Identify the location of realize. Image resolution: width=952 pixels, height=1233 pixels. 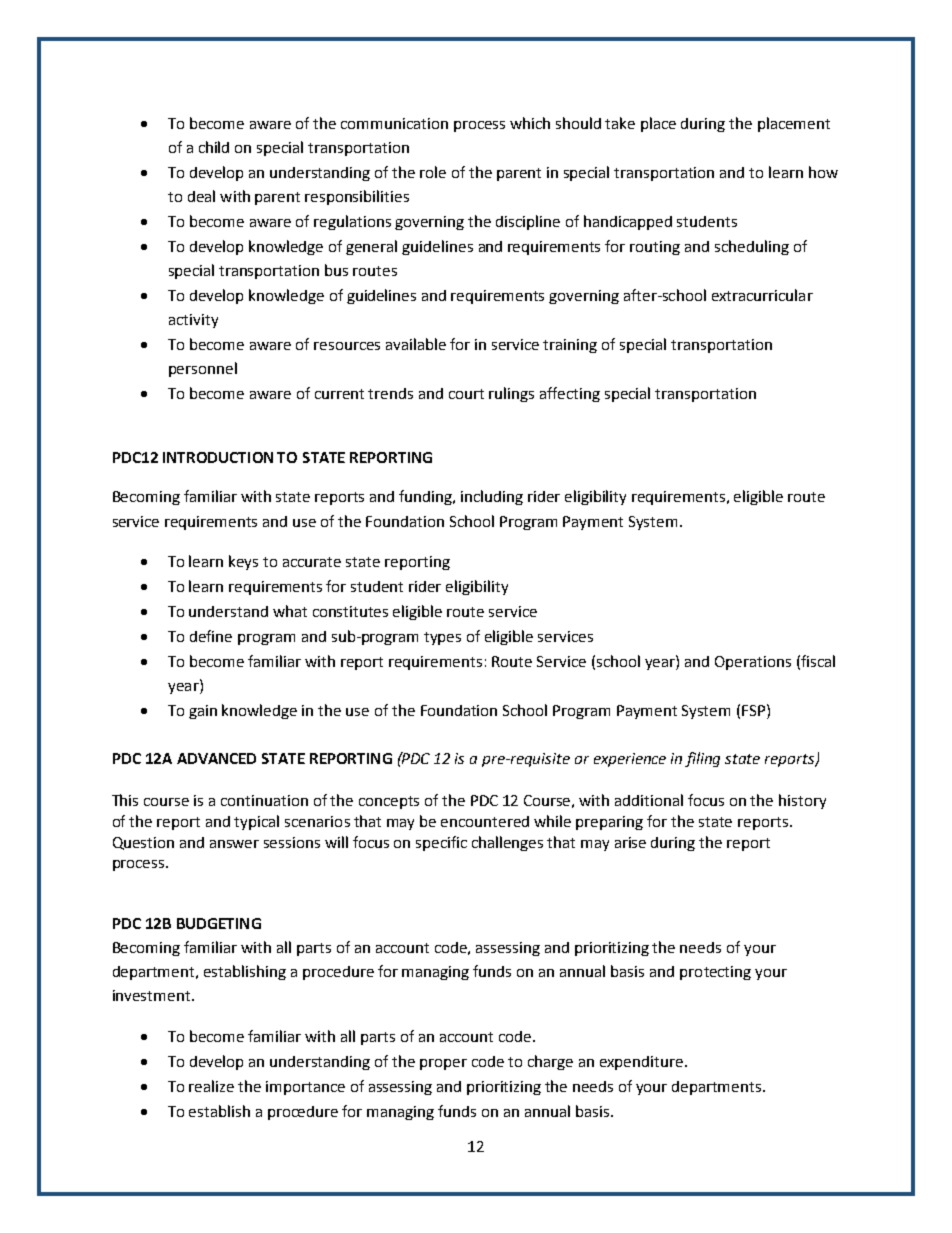
(211, 1086).
